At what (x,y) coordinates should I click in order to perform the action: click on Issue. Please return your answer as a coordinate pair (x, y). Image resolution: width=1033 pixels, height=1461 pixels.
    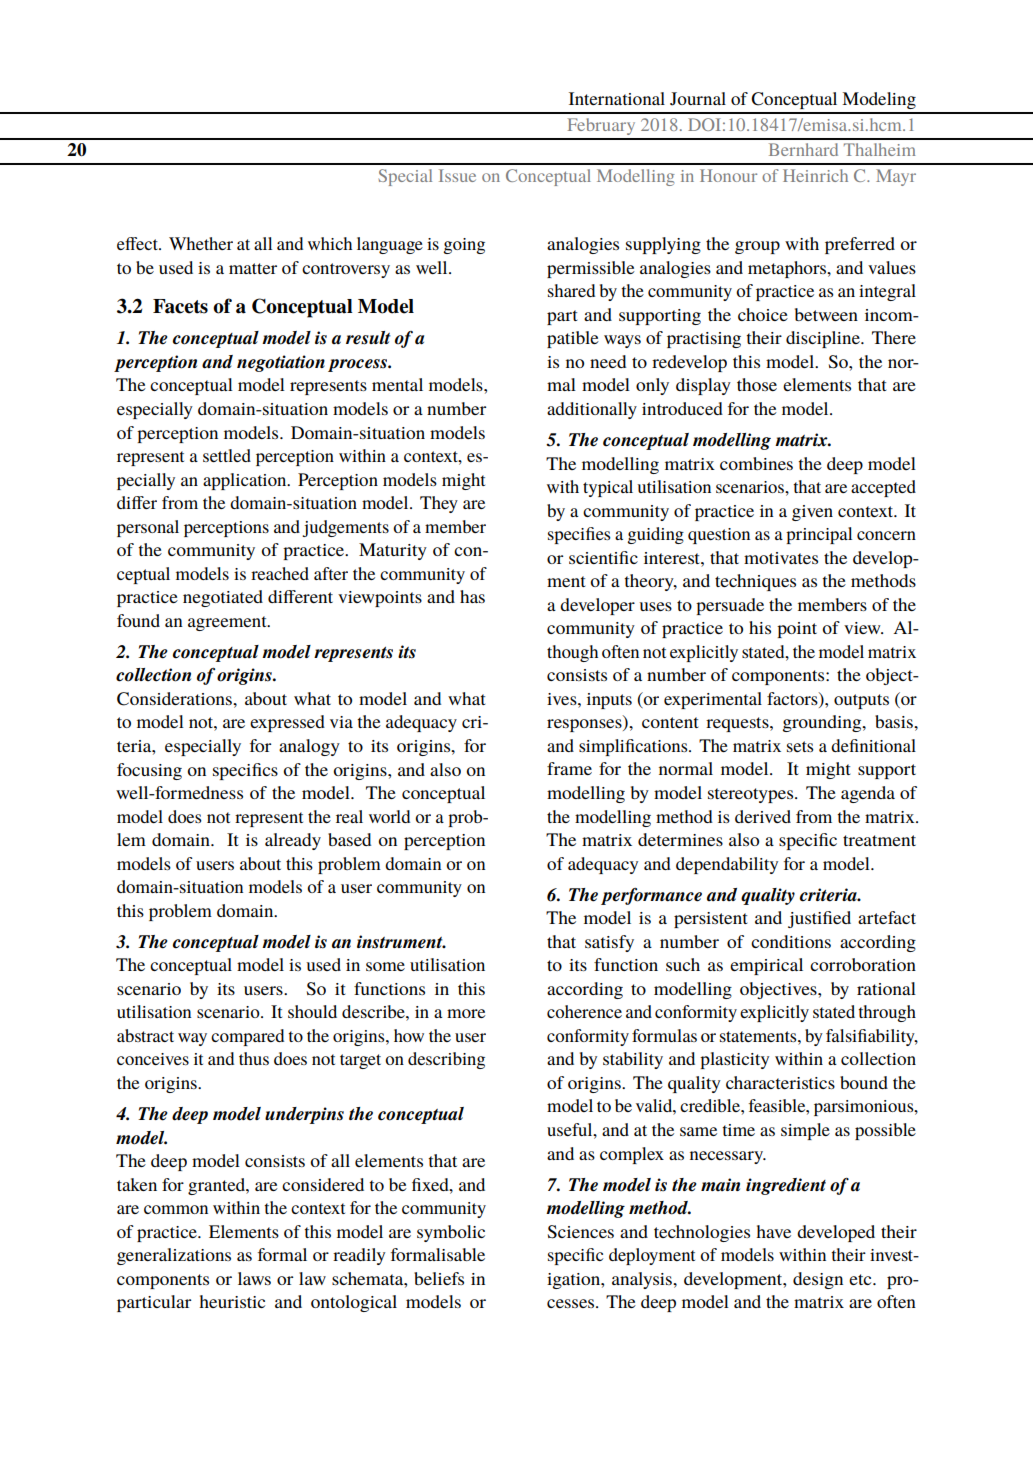
    Looking at the image, I should click on (457, 175).
